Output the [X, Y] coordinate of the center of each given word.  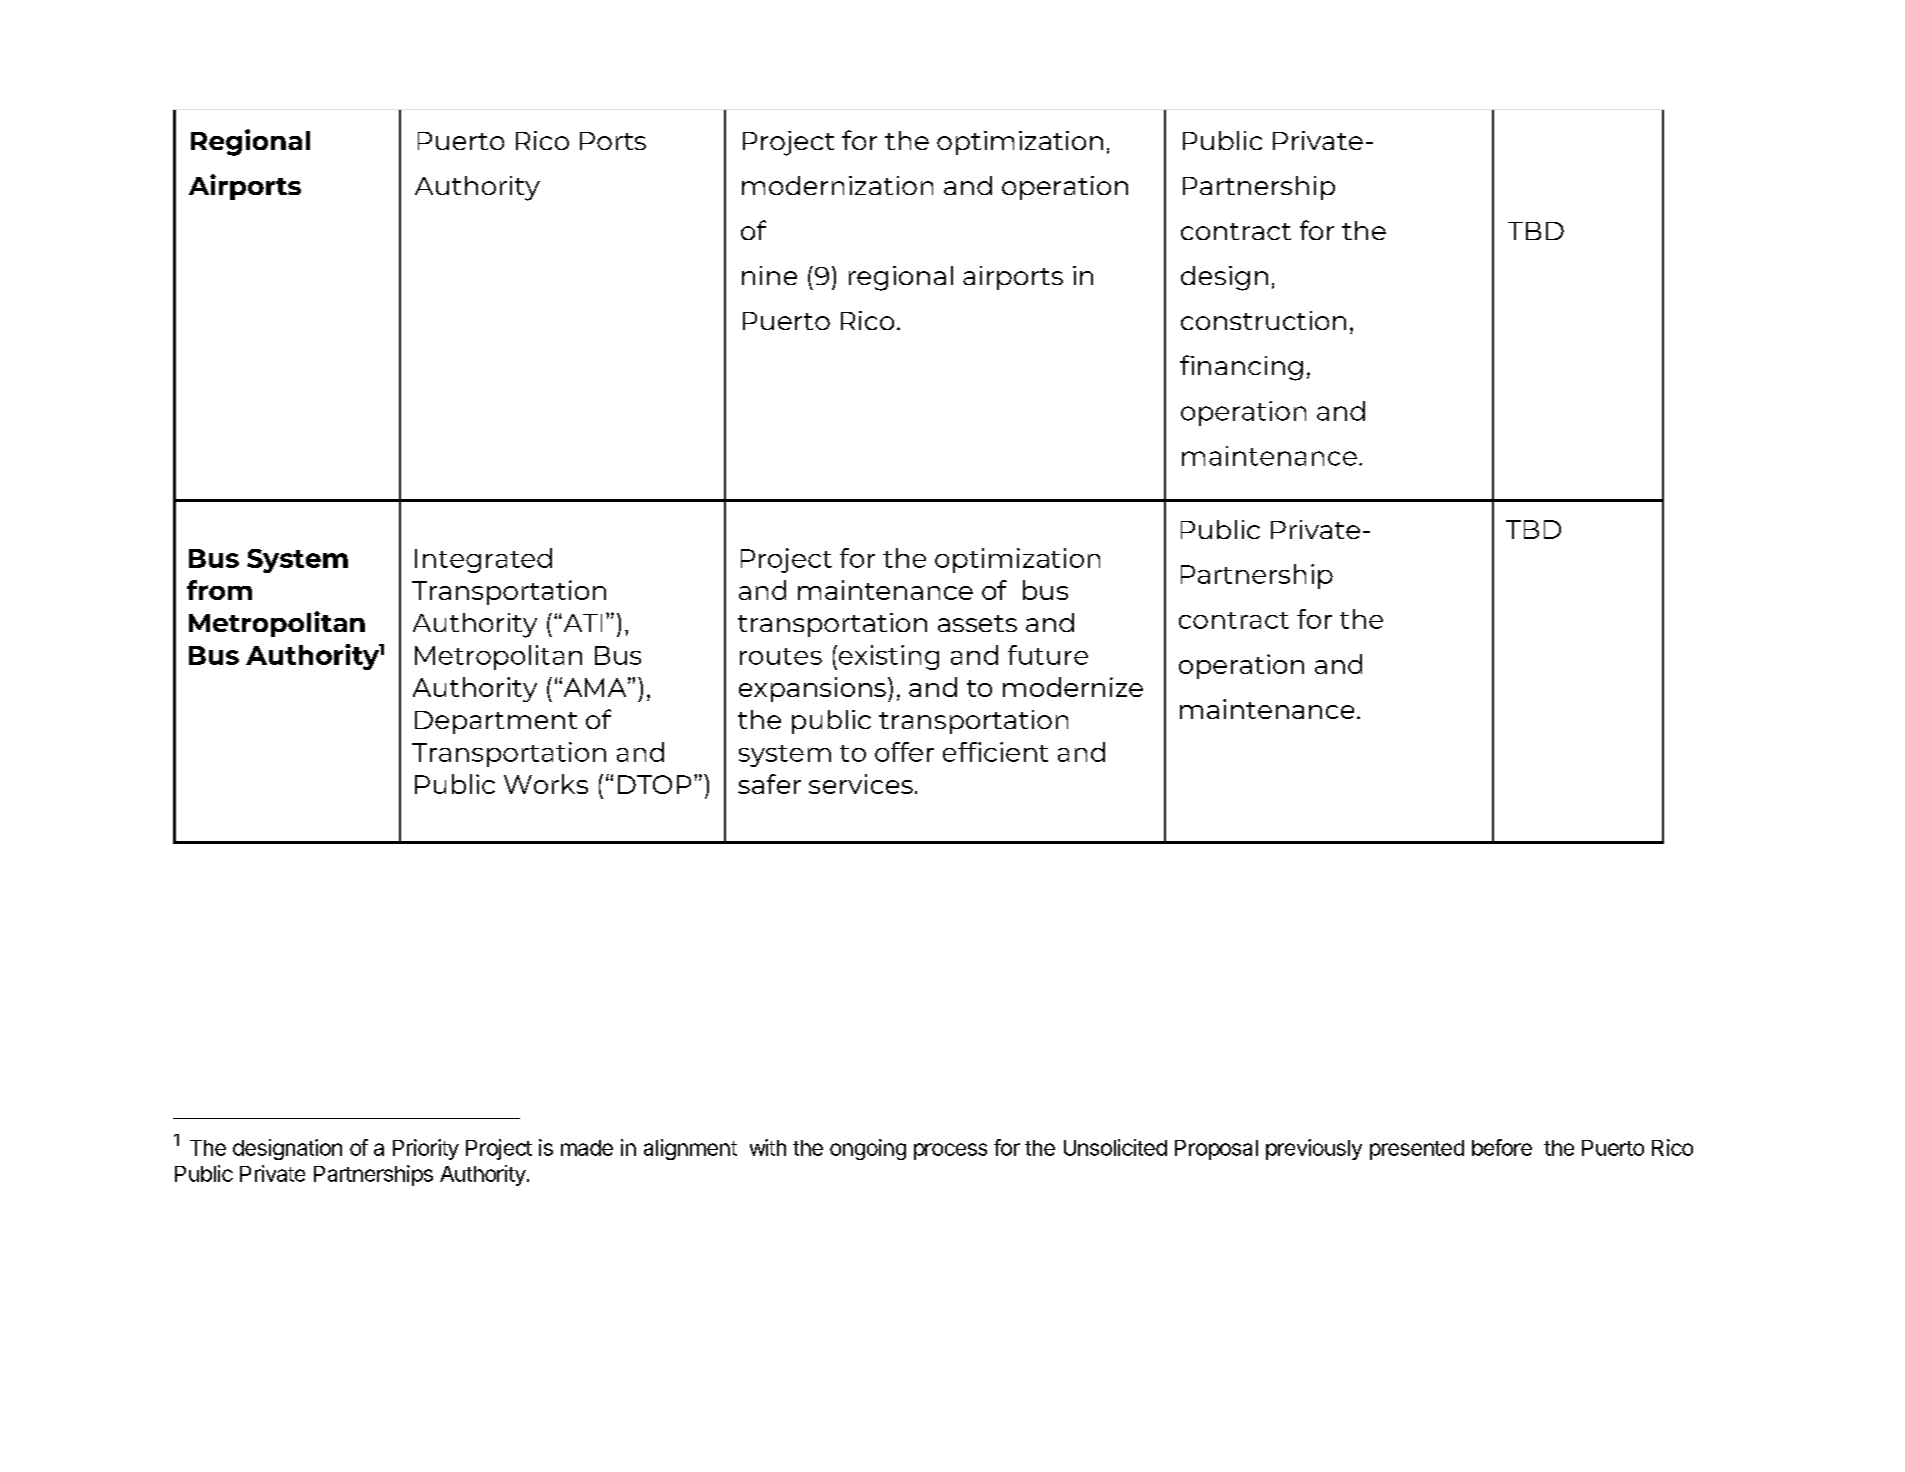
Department [496, 722]
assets [977, 623]
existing [889, 657]
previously [1314, 1149]
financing [1241, 368]
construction [1263, 320]
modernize [1073, 687]
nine [769, 275]
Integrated [483, 560]
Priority [426, 1149]
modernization [837, 185]
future [1048, 655]
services [861, 784]
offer [904, 752]
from [219, 590]
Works [546, 784]
